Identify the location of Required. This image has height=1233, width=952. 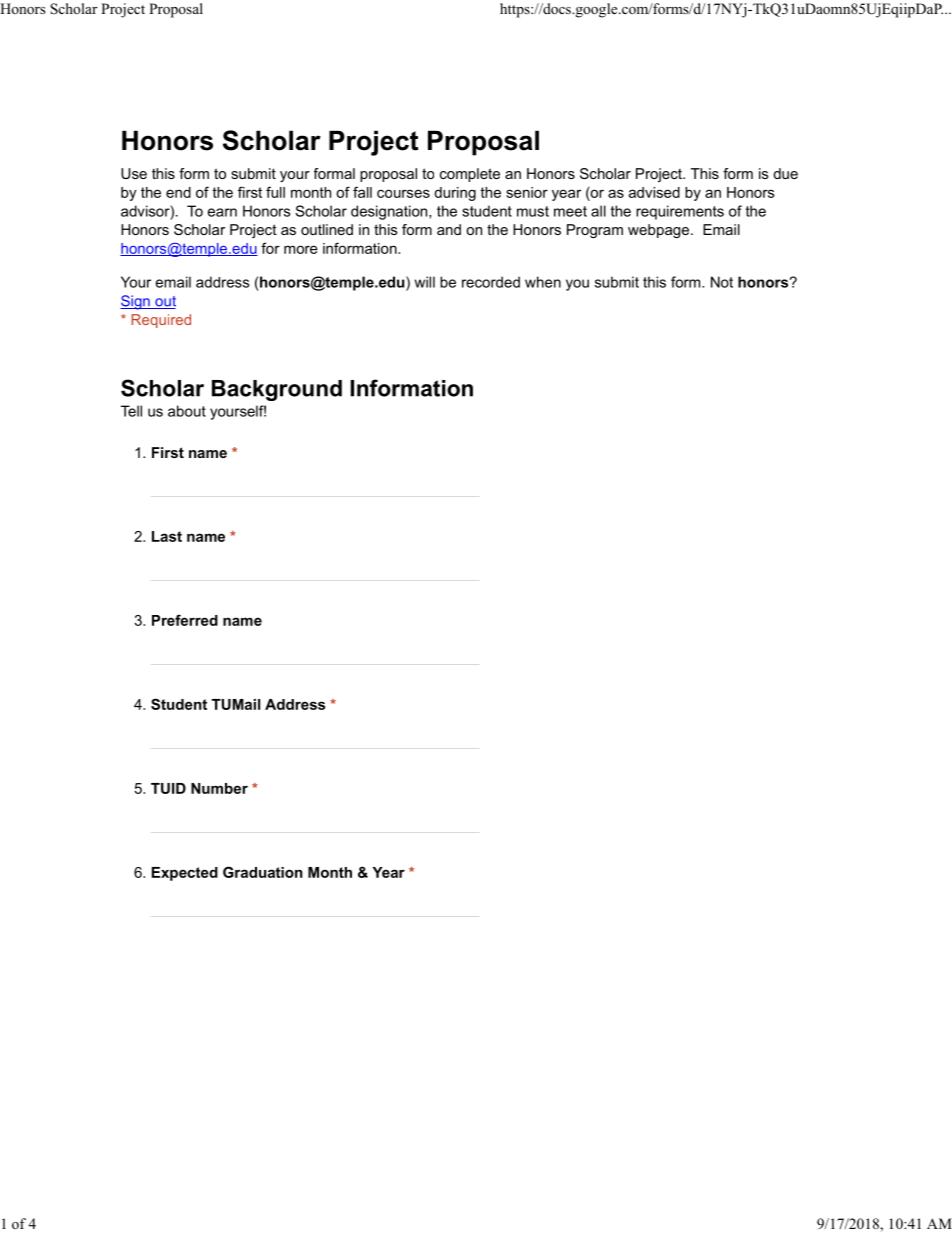
(161, 321).
